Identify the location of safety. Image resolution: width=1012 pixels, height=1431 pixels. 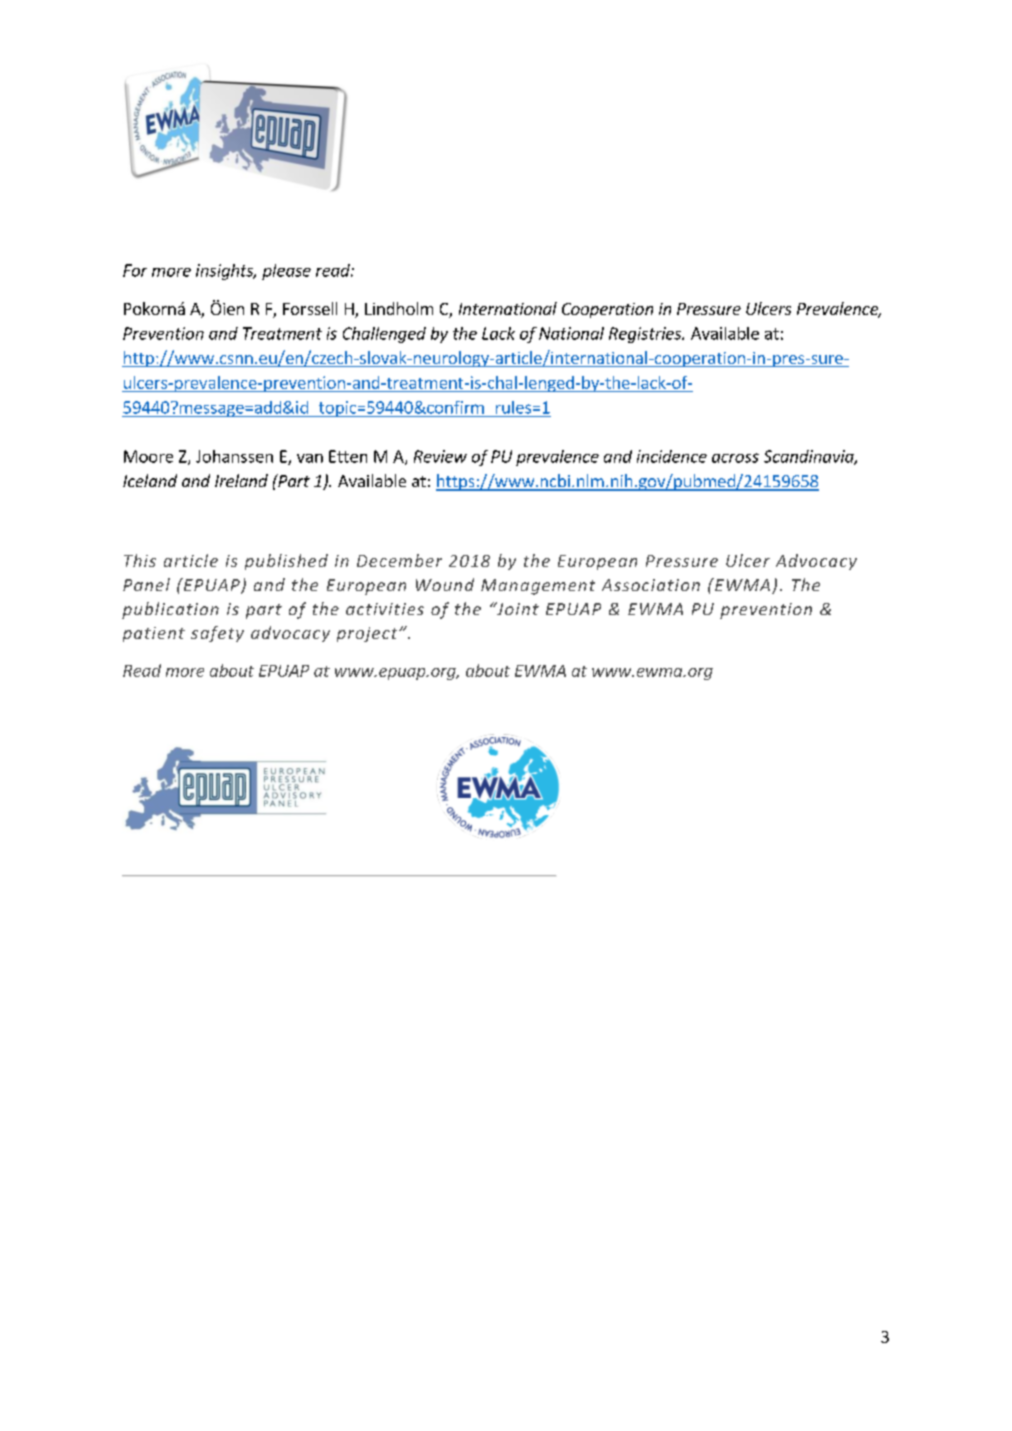
(217, 634).
